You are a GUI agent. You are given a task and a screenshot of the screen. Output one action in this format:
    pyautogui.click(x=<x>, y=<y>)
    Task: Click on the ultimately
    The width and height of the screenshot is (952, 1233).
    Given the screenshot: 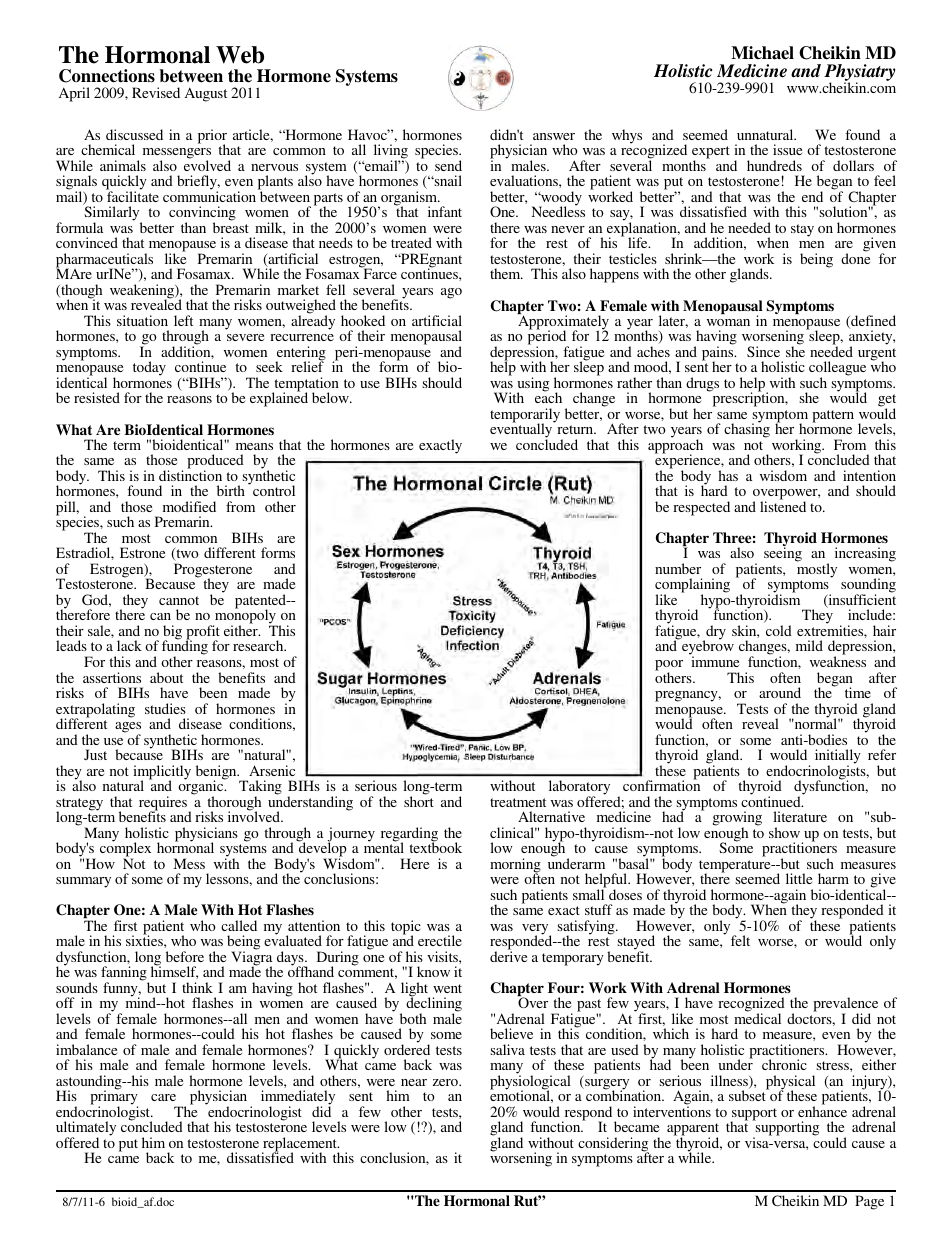 What is the action you would take?
    pyautogui.click(x=86, y=1130)
